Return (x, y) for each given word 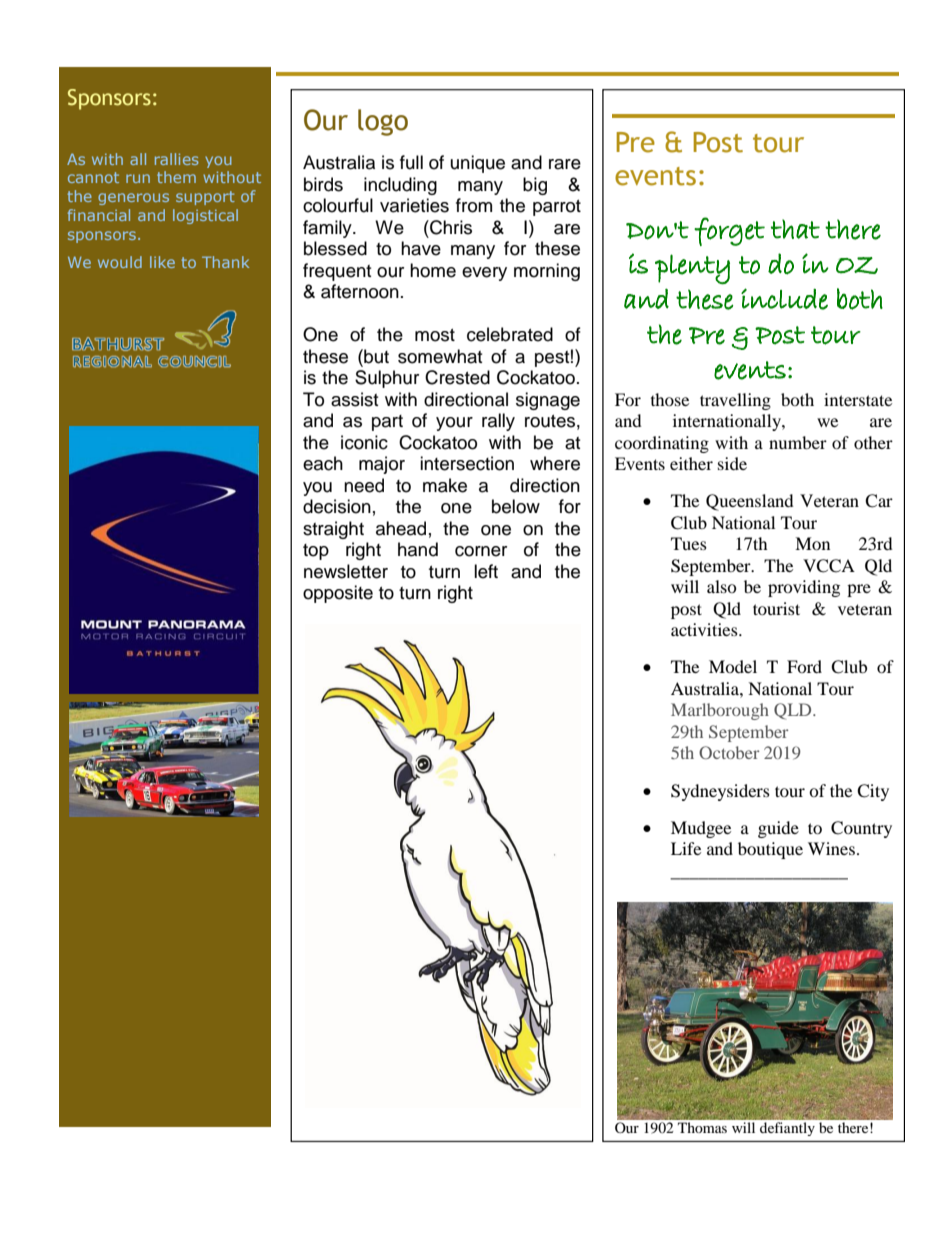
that (795, 229)
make (445, 485)
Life (686, 848)
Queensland (750, 502)
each (323, 463)
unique (478, 164)
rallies (177, 159)
